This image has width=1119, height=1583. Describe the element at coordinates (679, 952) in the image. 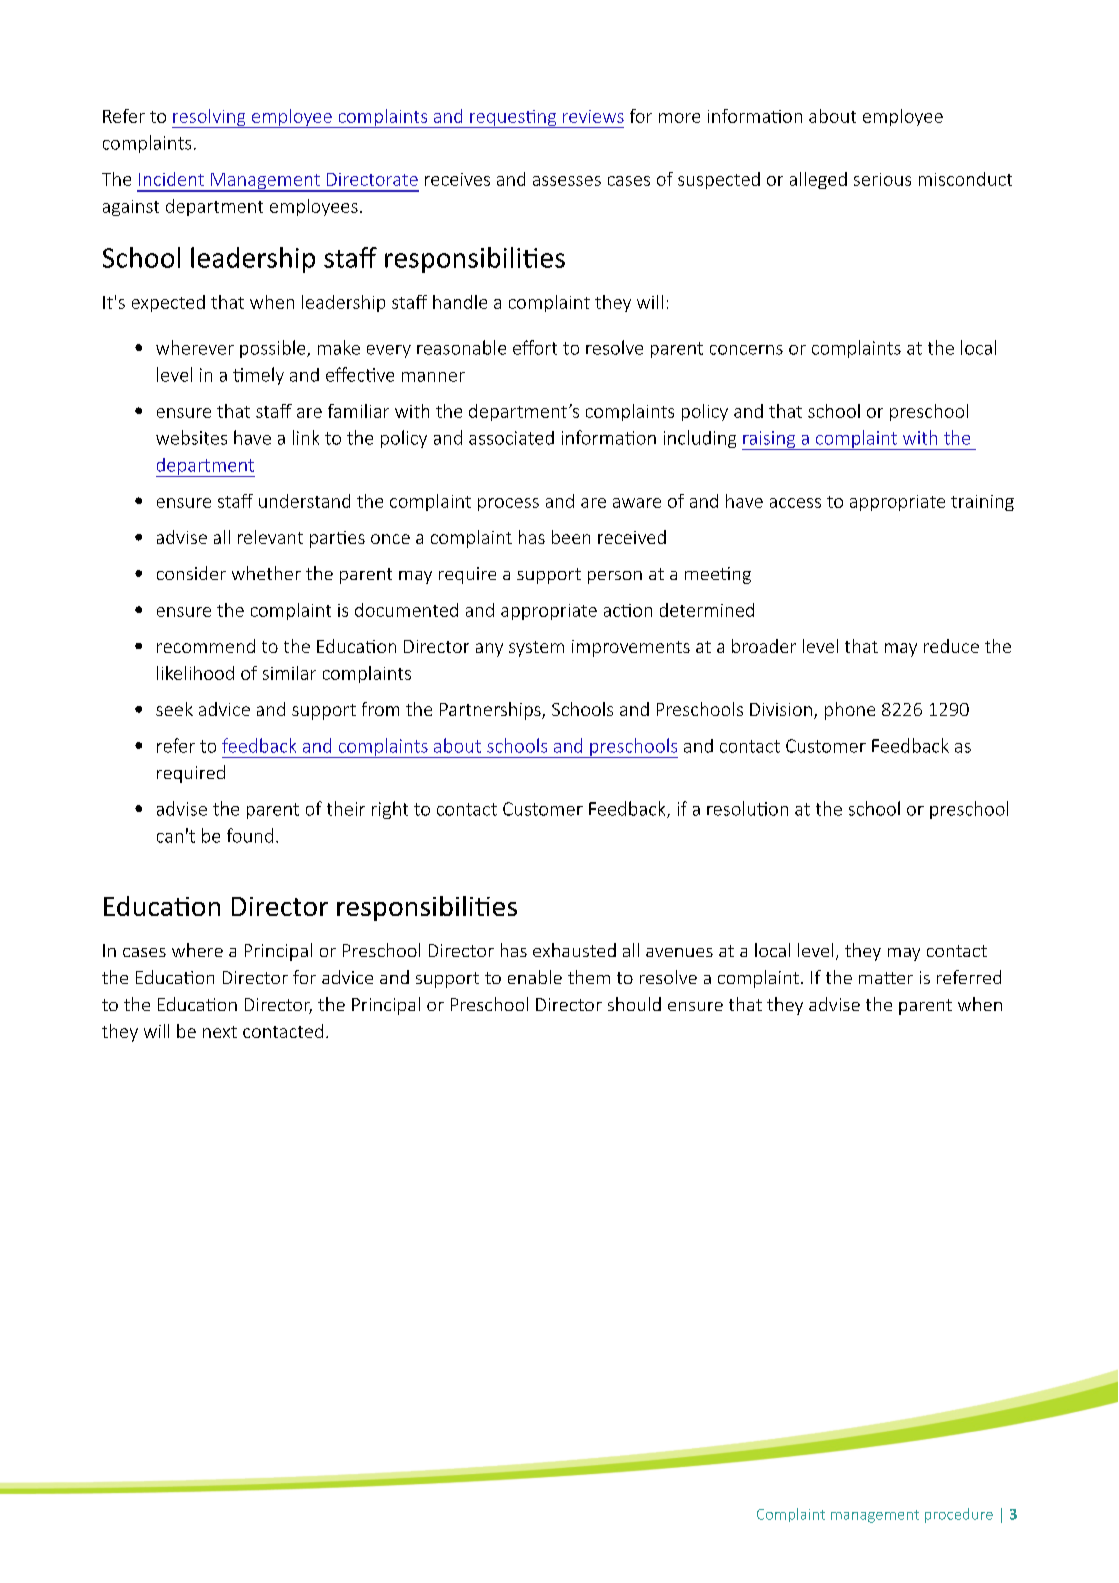

I see `avenues` at that location.
